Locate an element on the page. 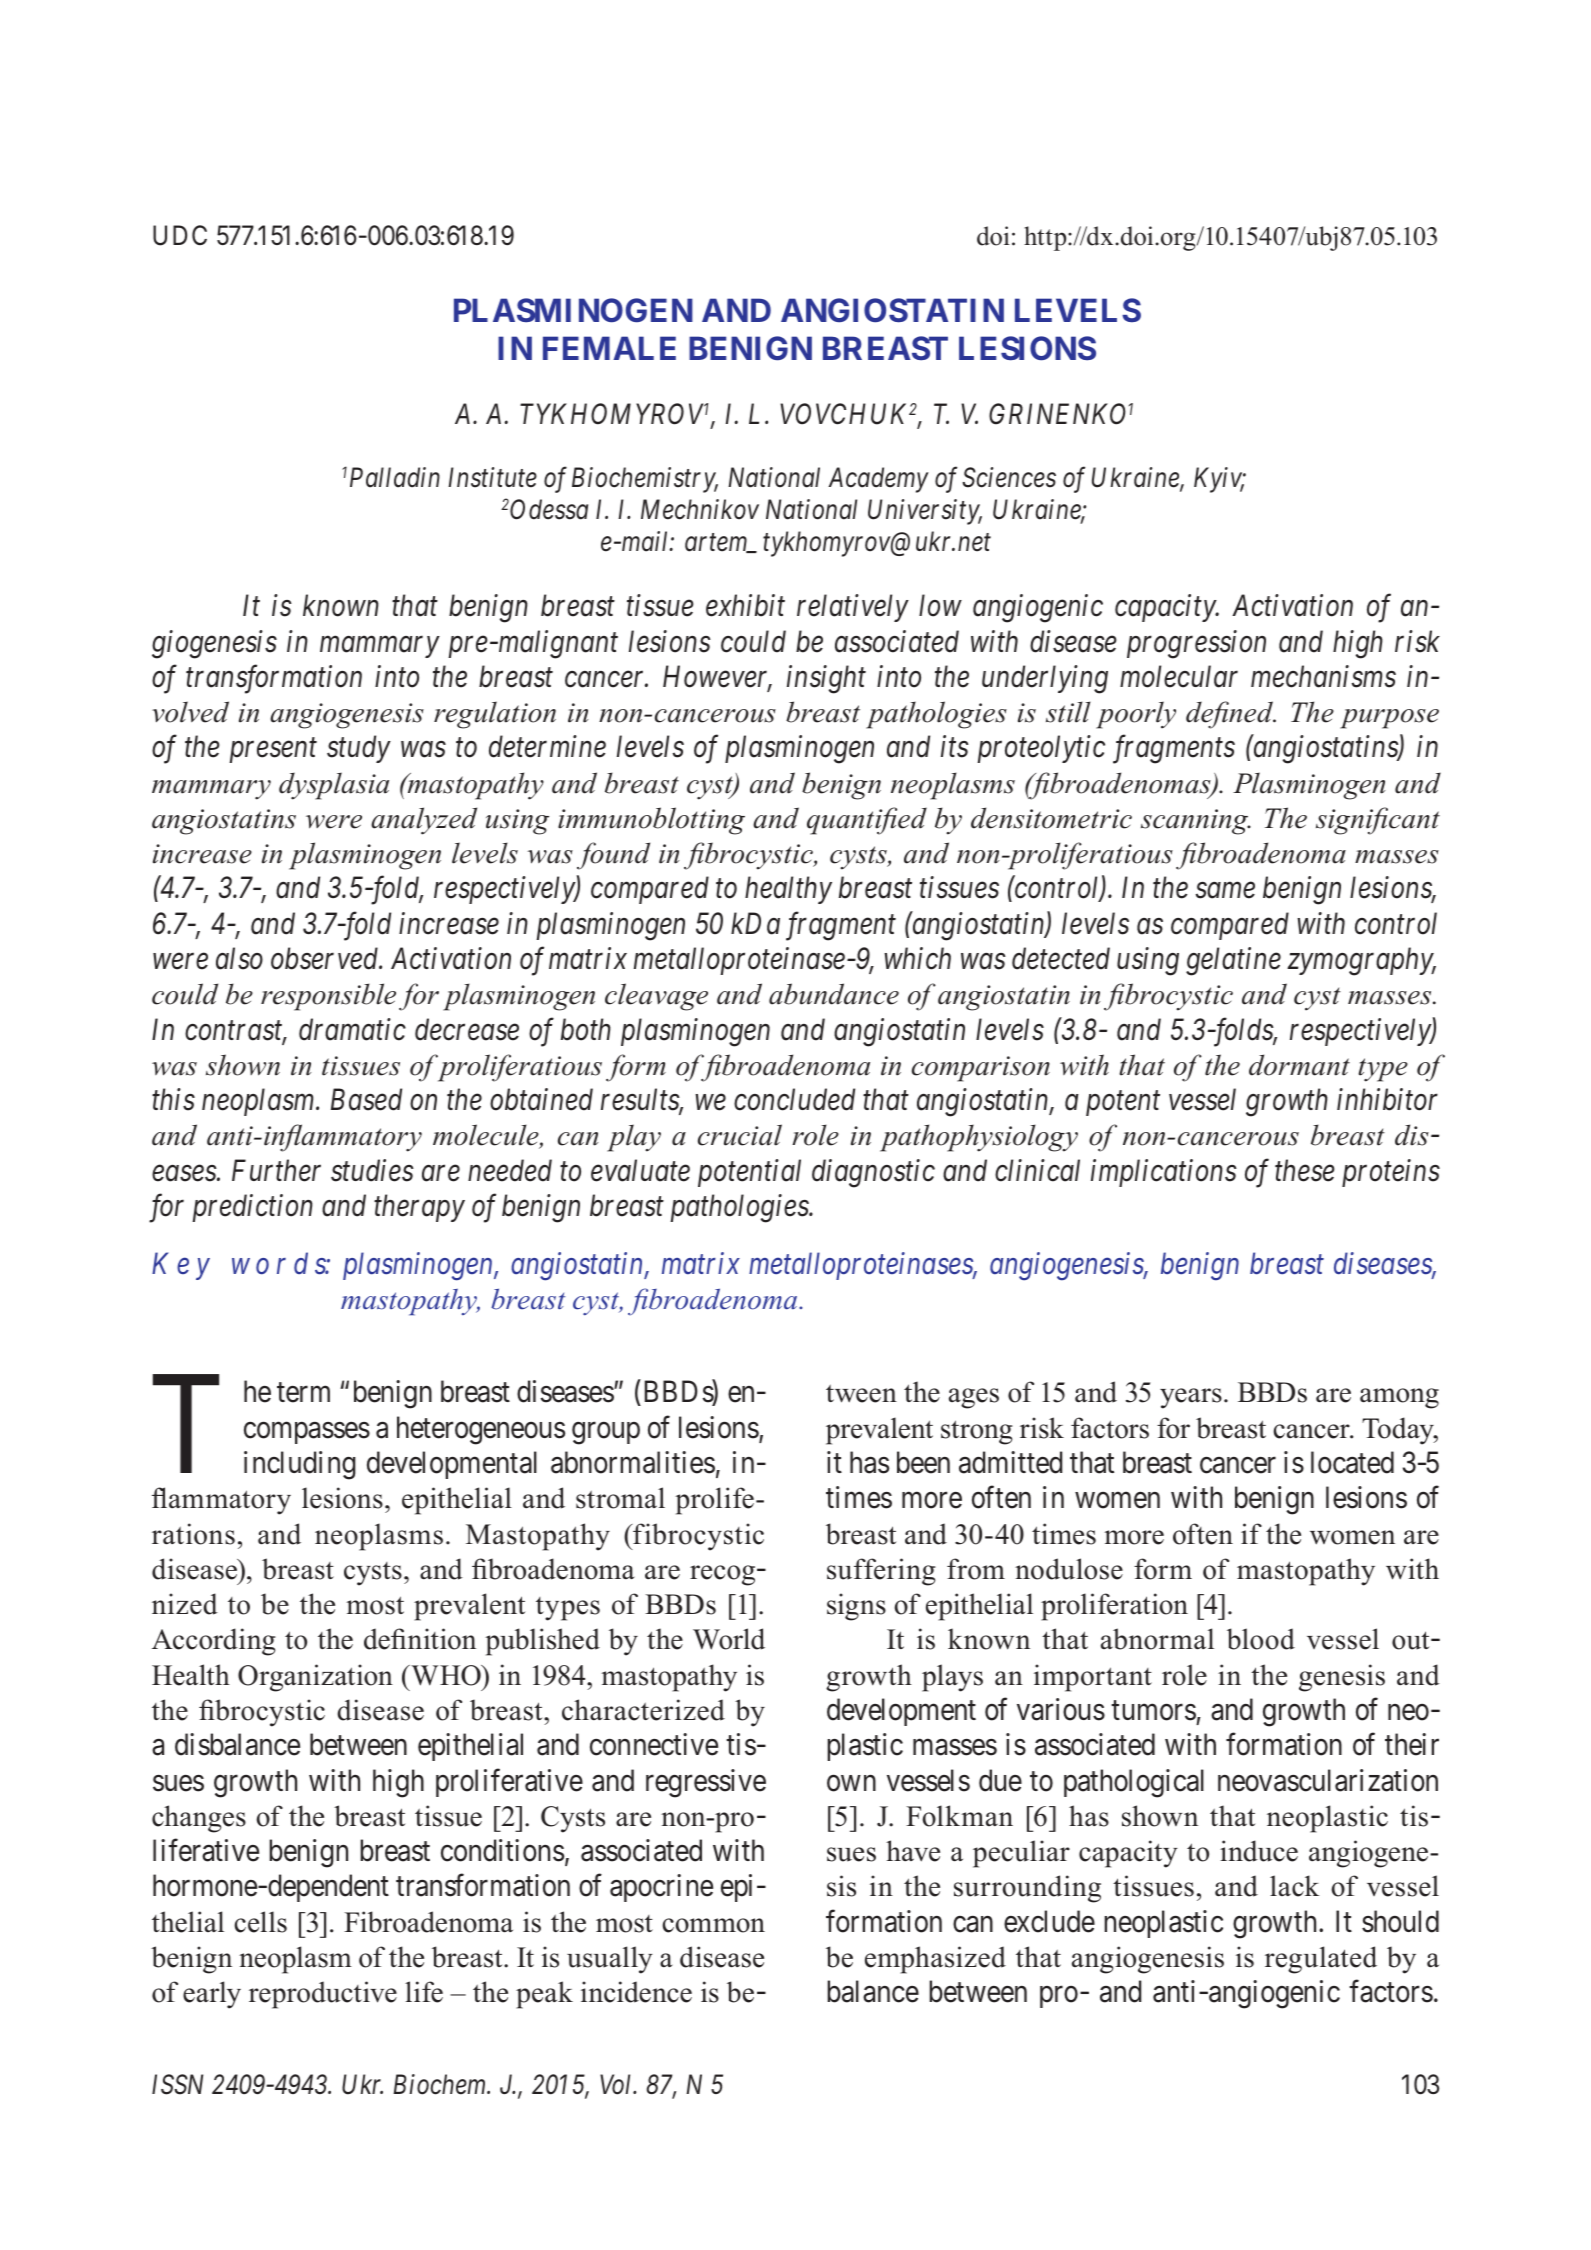 Image resolution: width=1591 pixels, height=2250 pixels. Academy is located at coordinates (878, 480).
